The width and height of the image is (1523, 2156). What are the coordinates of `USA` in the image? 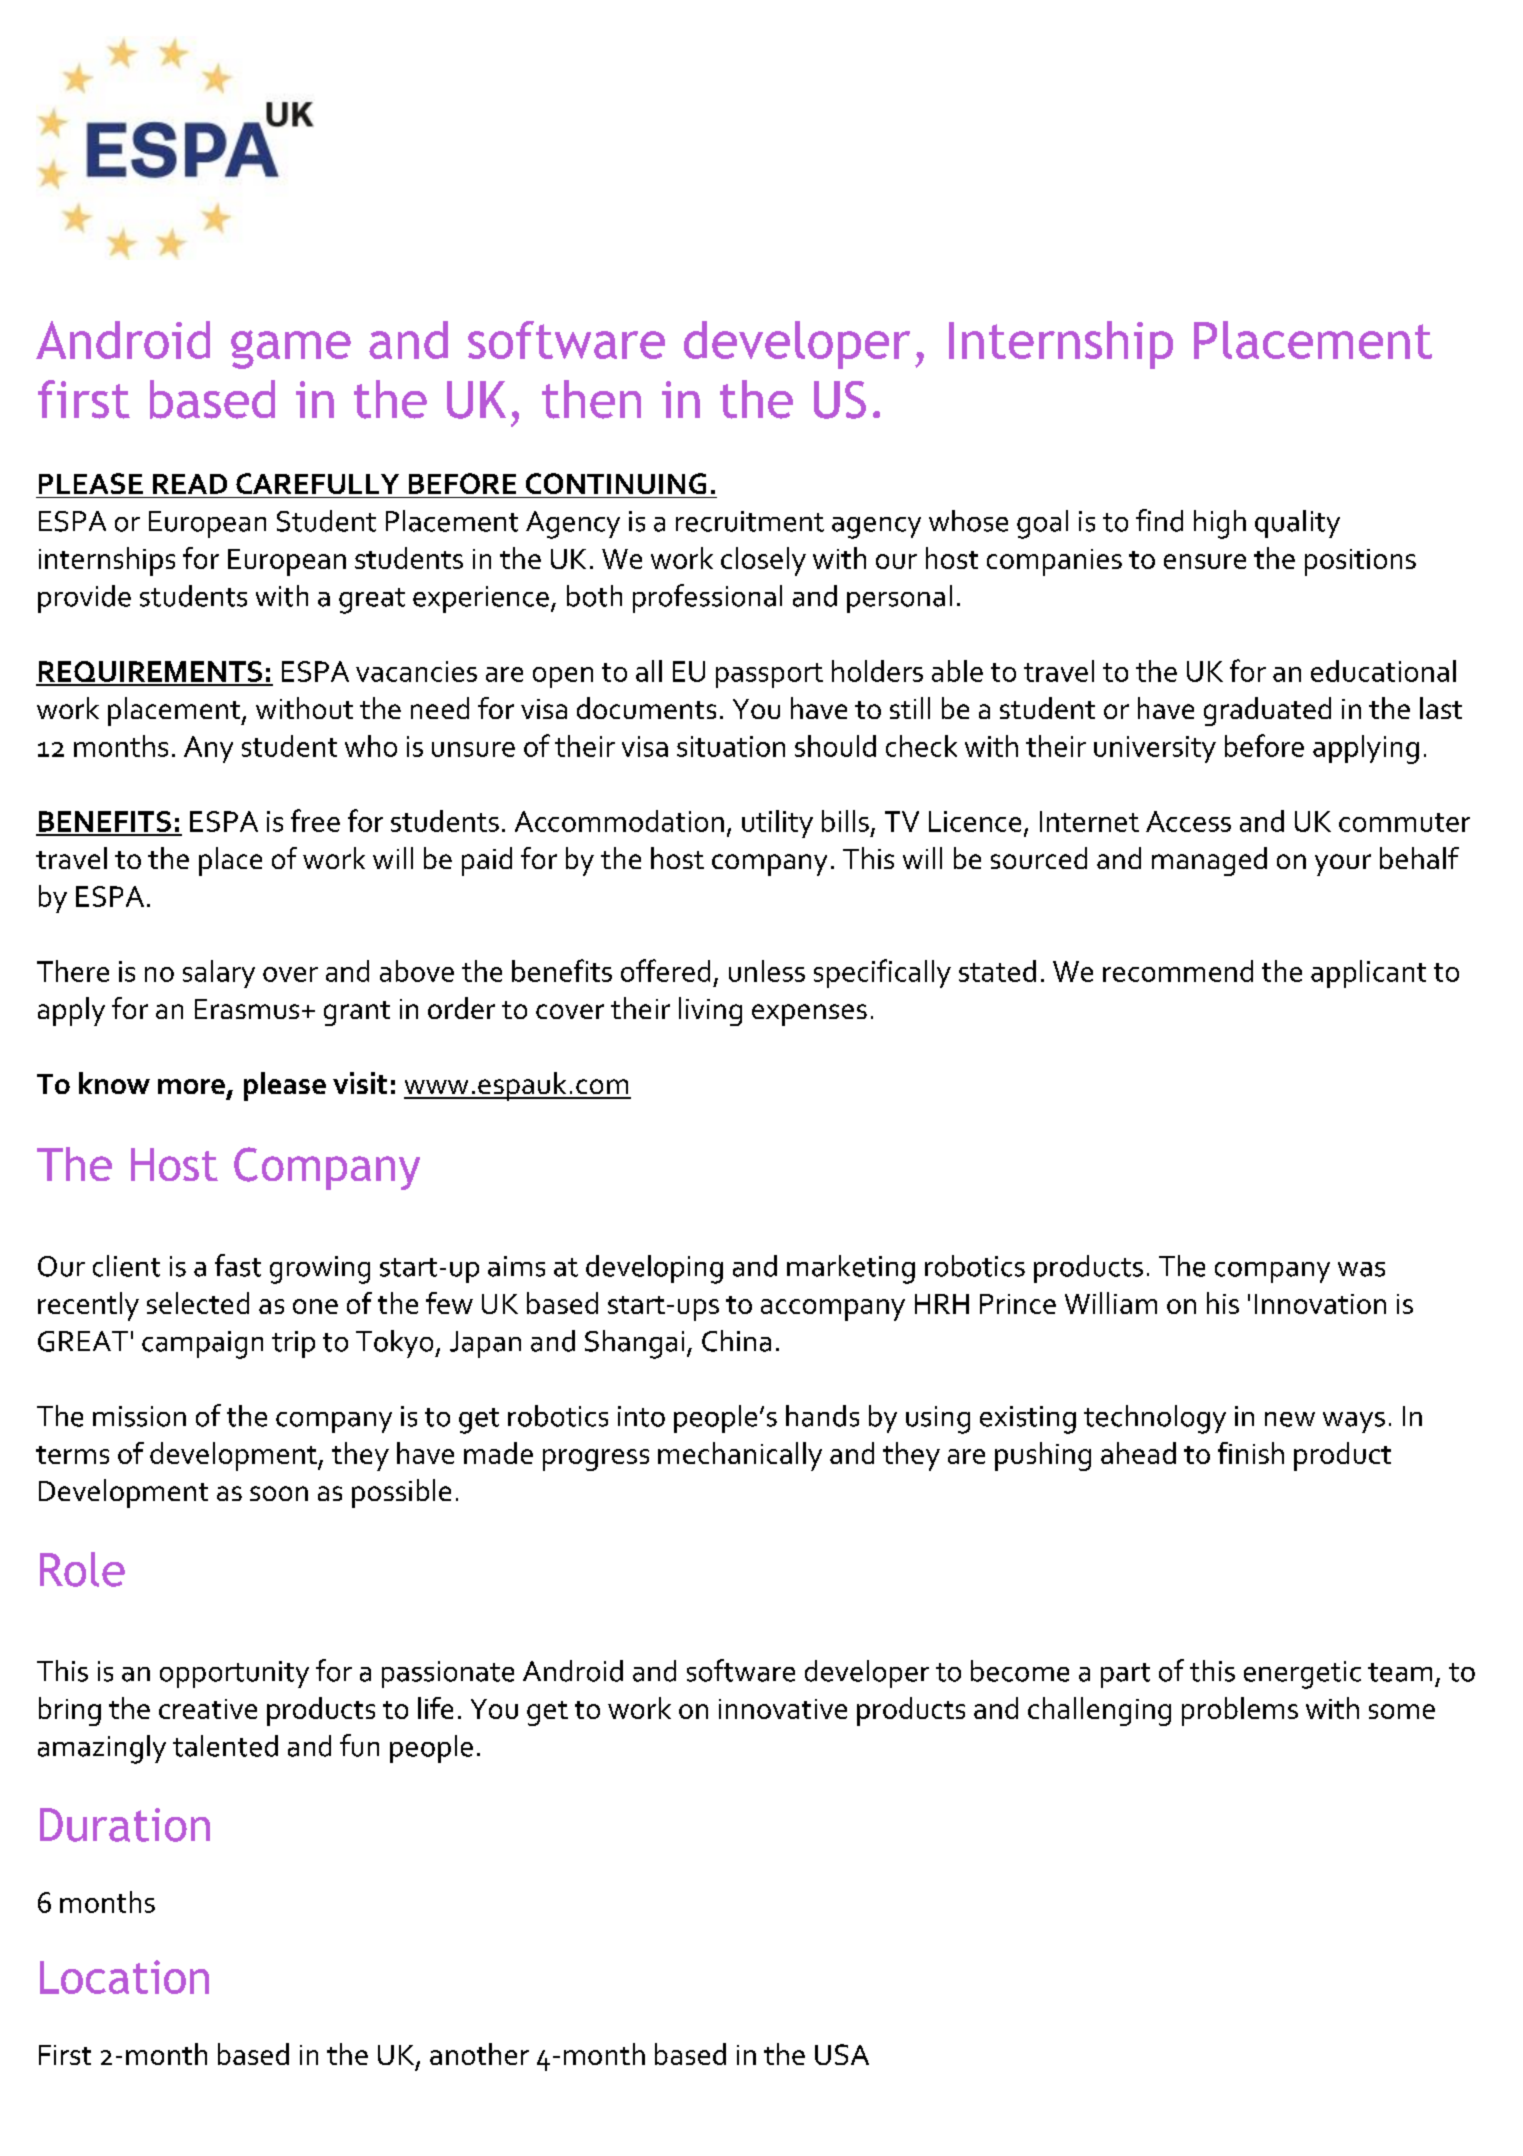 It's located at (842, 2054).
